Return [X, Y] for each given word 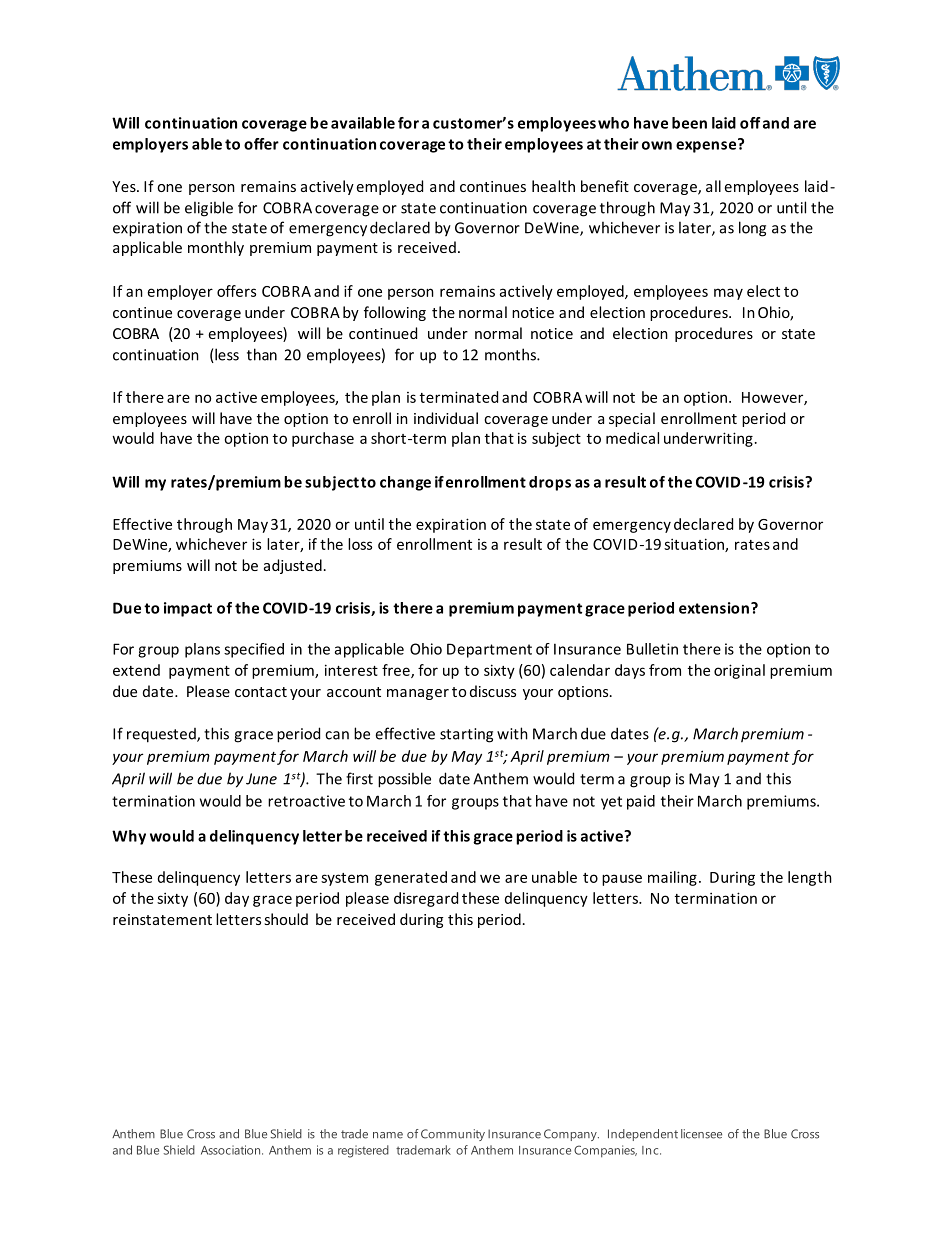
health [553, 186]
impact [188, 609]
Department [489, 650]
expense [707, 146]
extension [714, 608]
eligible [209, 209]
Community [453, 1135]
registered [363, 1151]
